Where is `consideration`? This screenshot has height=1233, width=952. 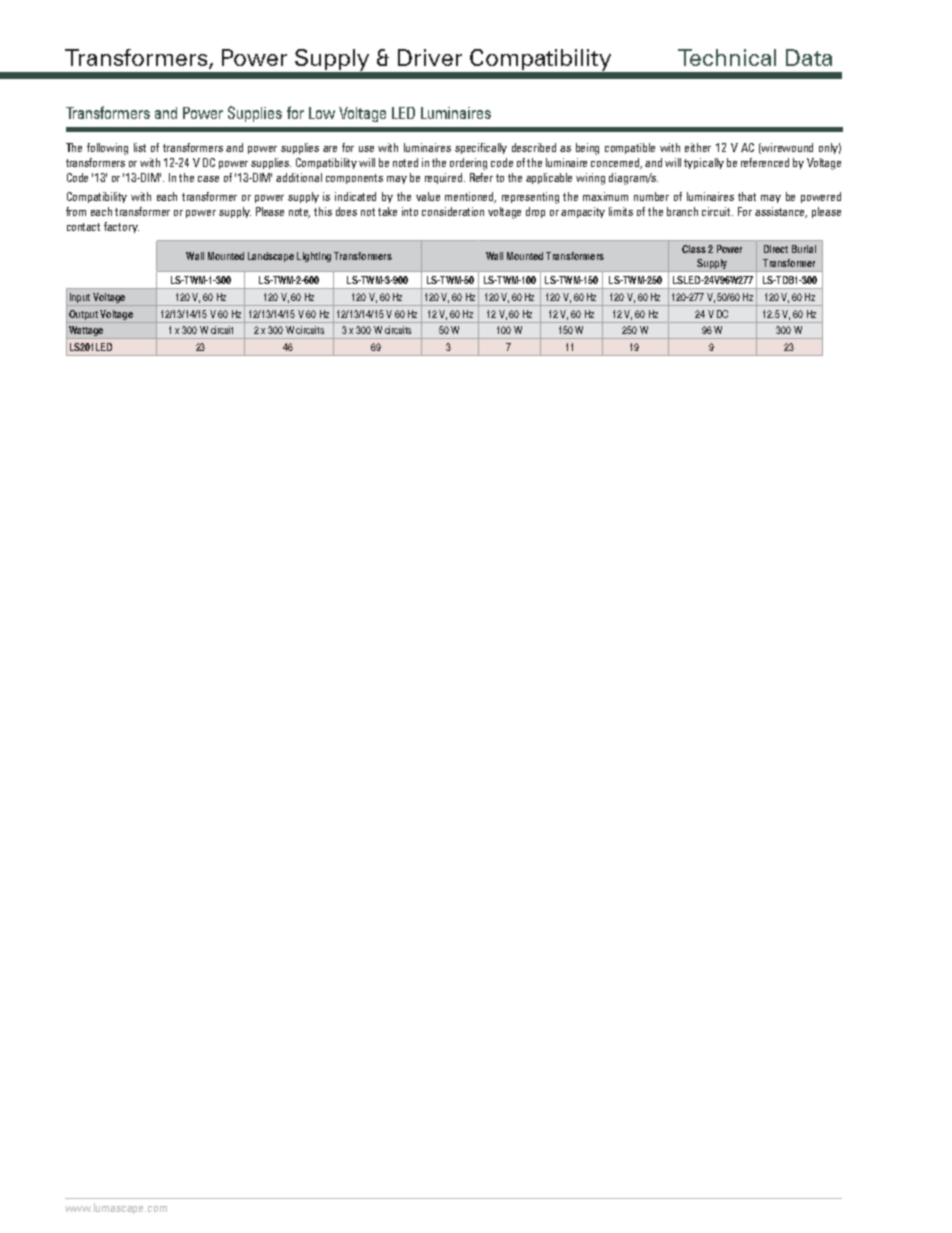
consideration is located at coordinates (453, 211).
